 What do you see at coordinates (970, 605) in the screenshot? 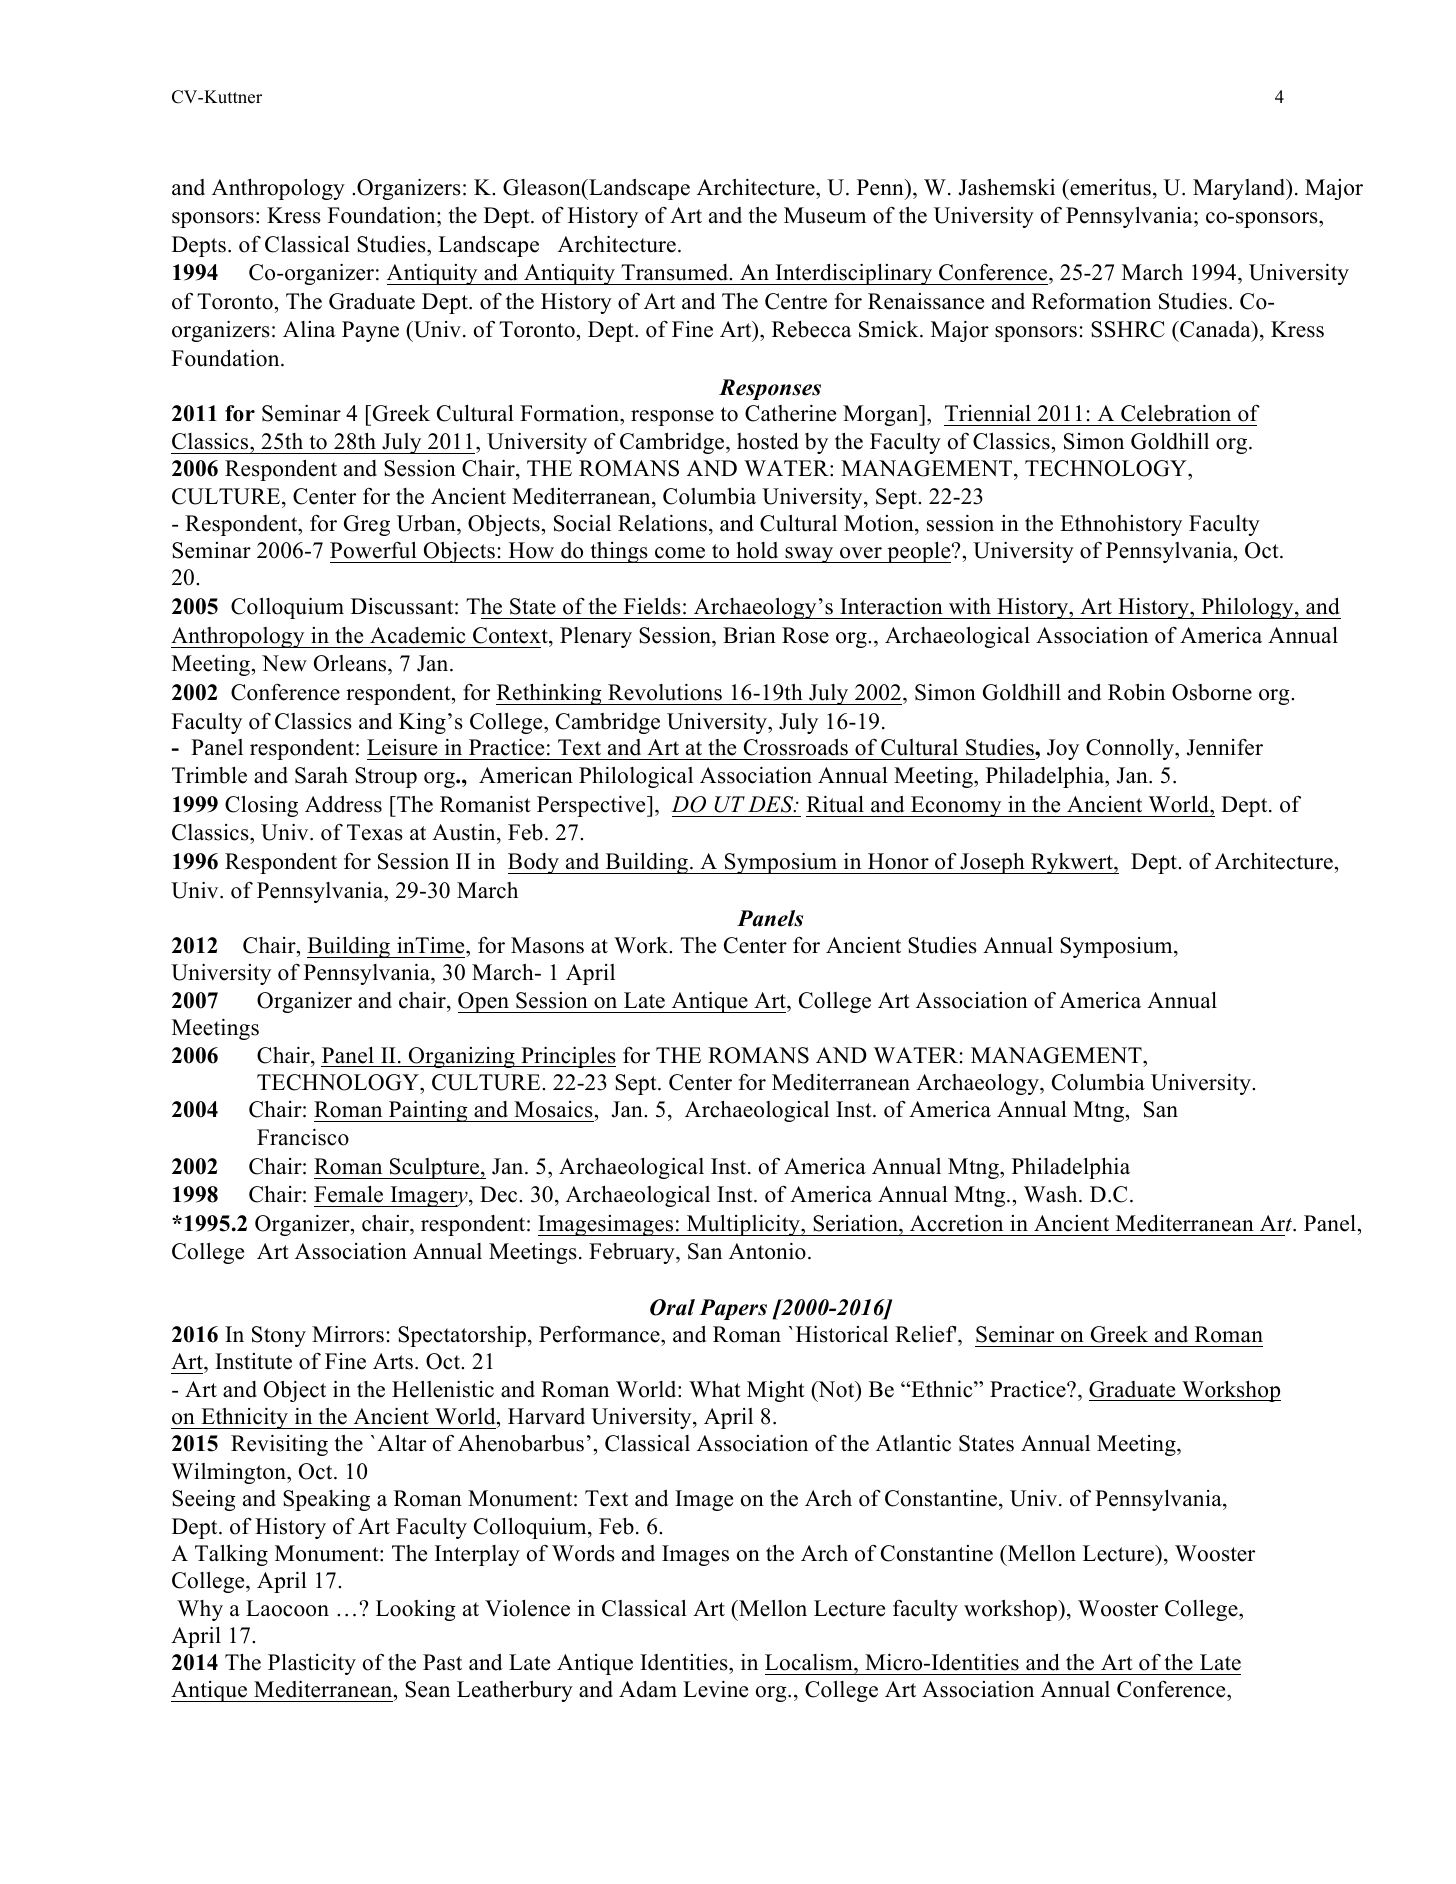
I see `with` at bounding box center [970, 605].
